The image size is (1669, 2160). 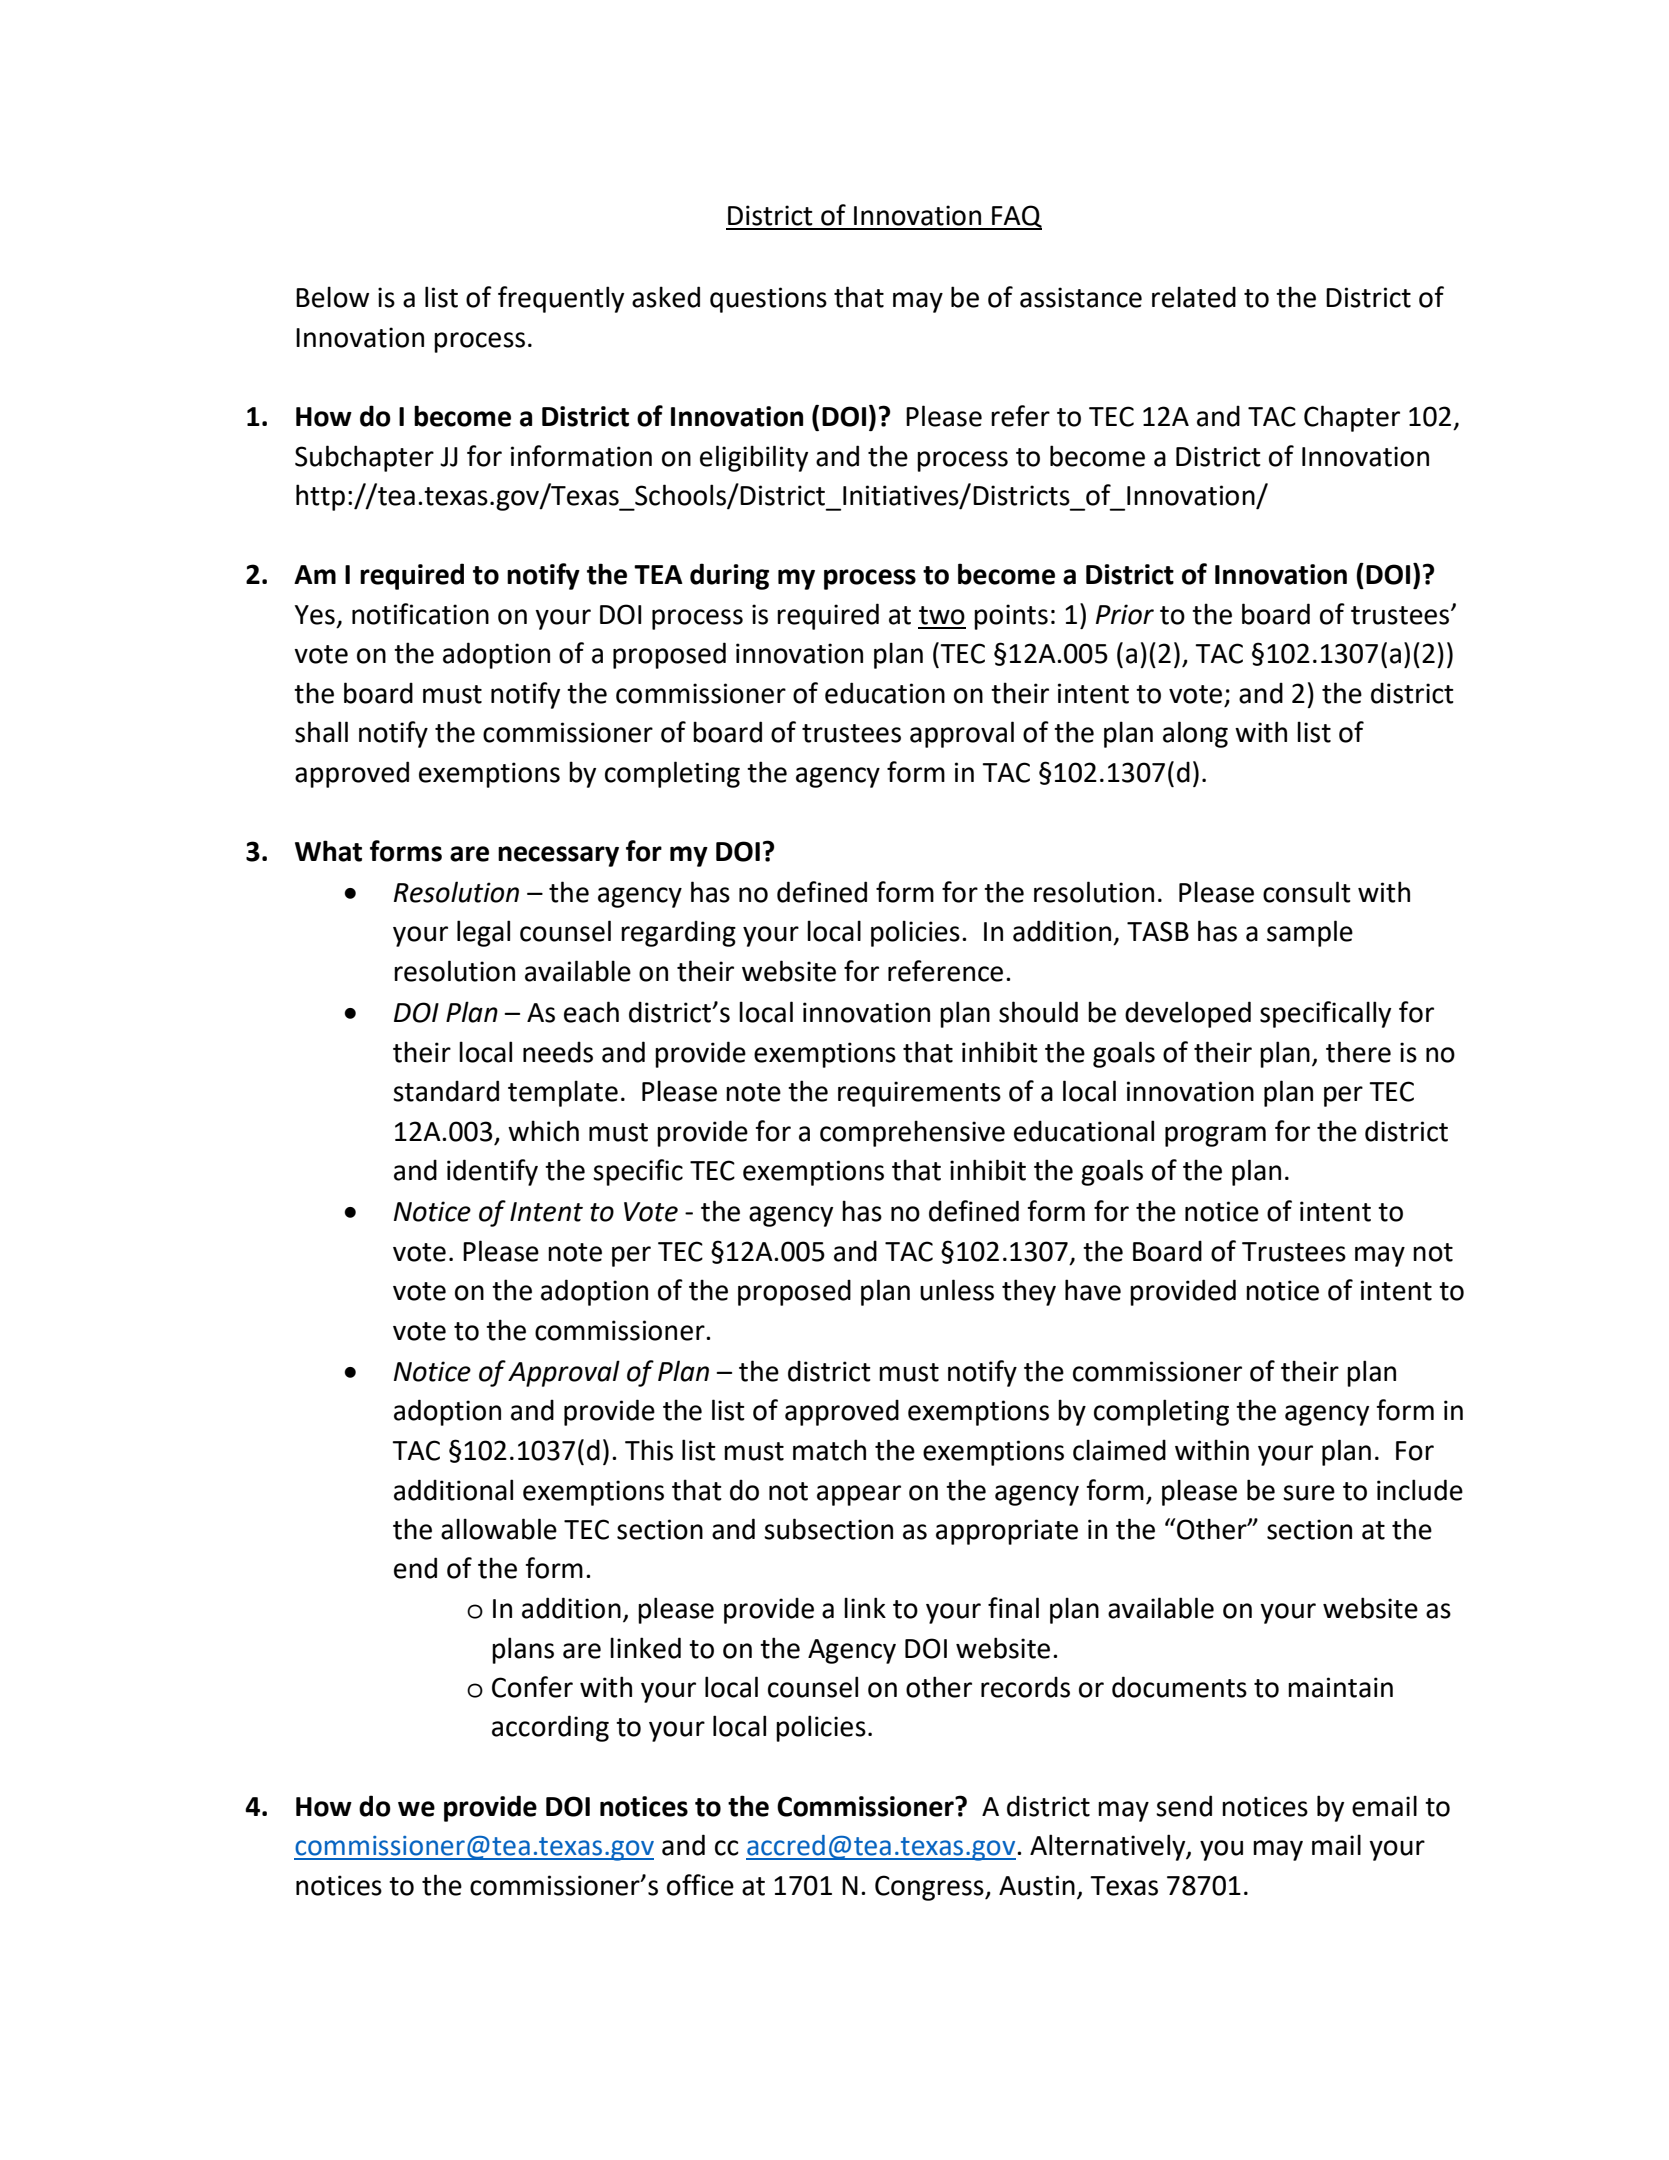 I want to click on notification, so click(x=420, y=614).
